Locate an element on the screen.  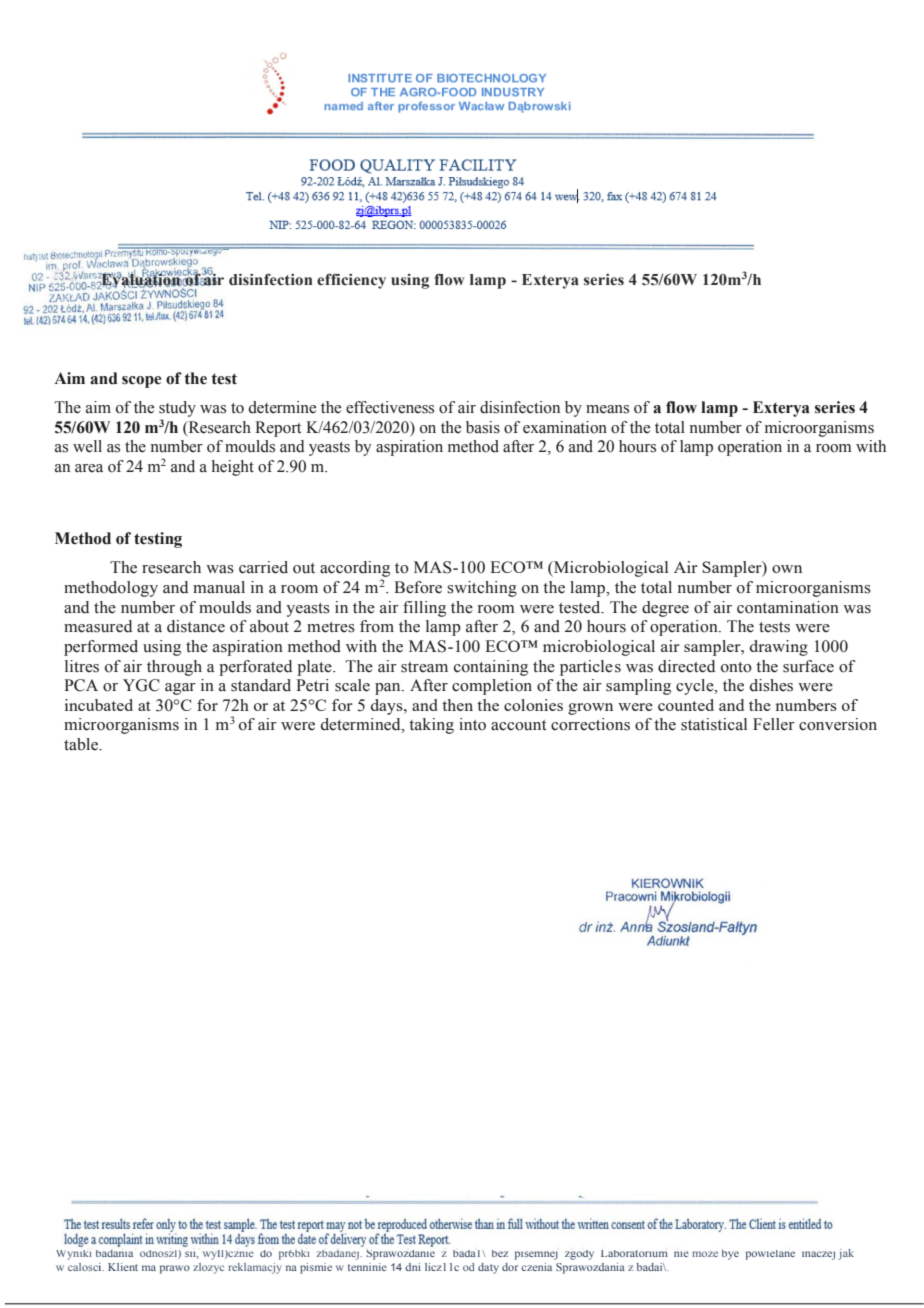
means is located at coordinates (607, 409).
